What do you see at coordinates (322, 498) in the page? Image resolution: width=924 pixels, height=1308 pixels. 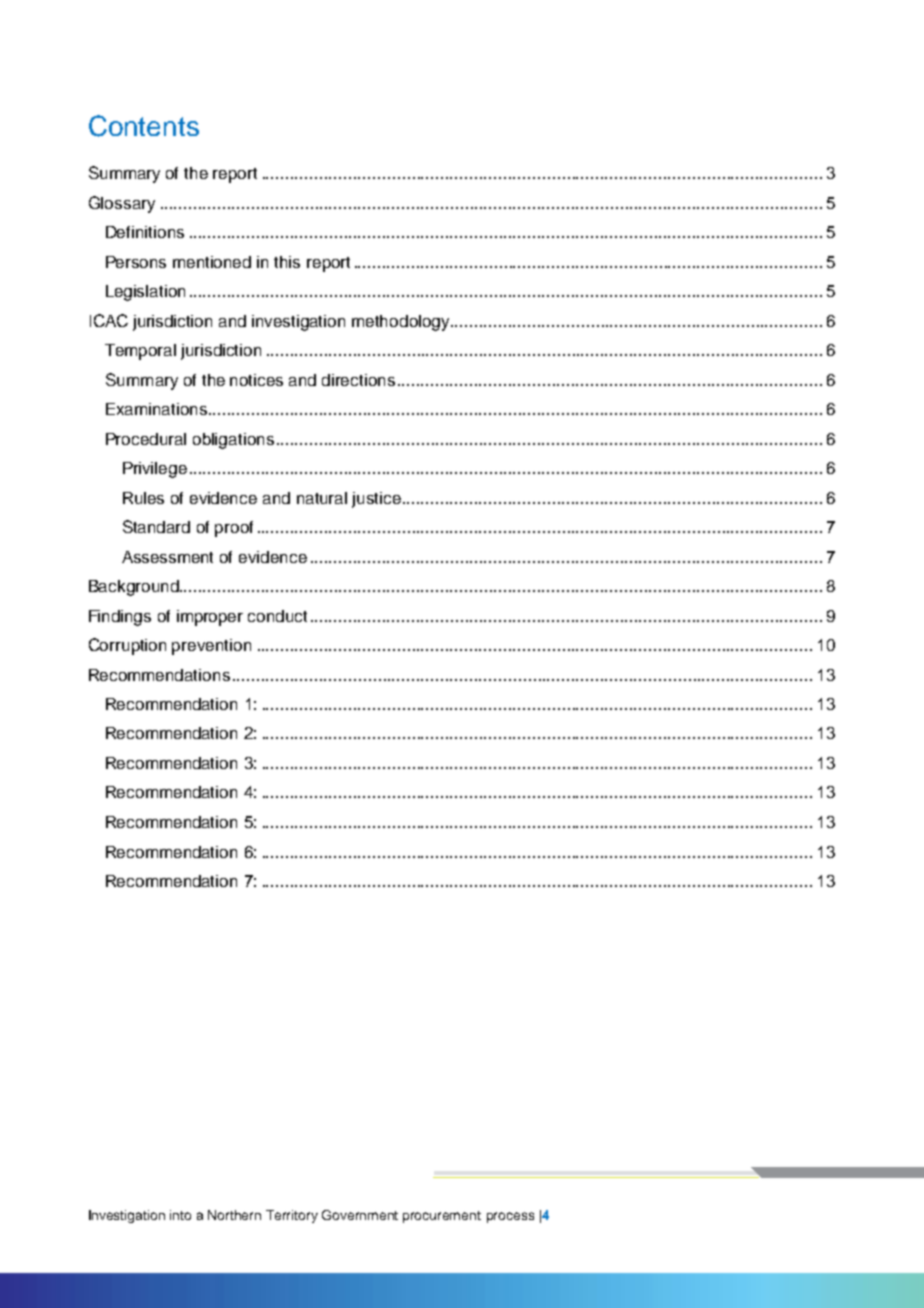 I see `natural` at bounding box center [322, 498].
